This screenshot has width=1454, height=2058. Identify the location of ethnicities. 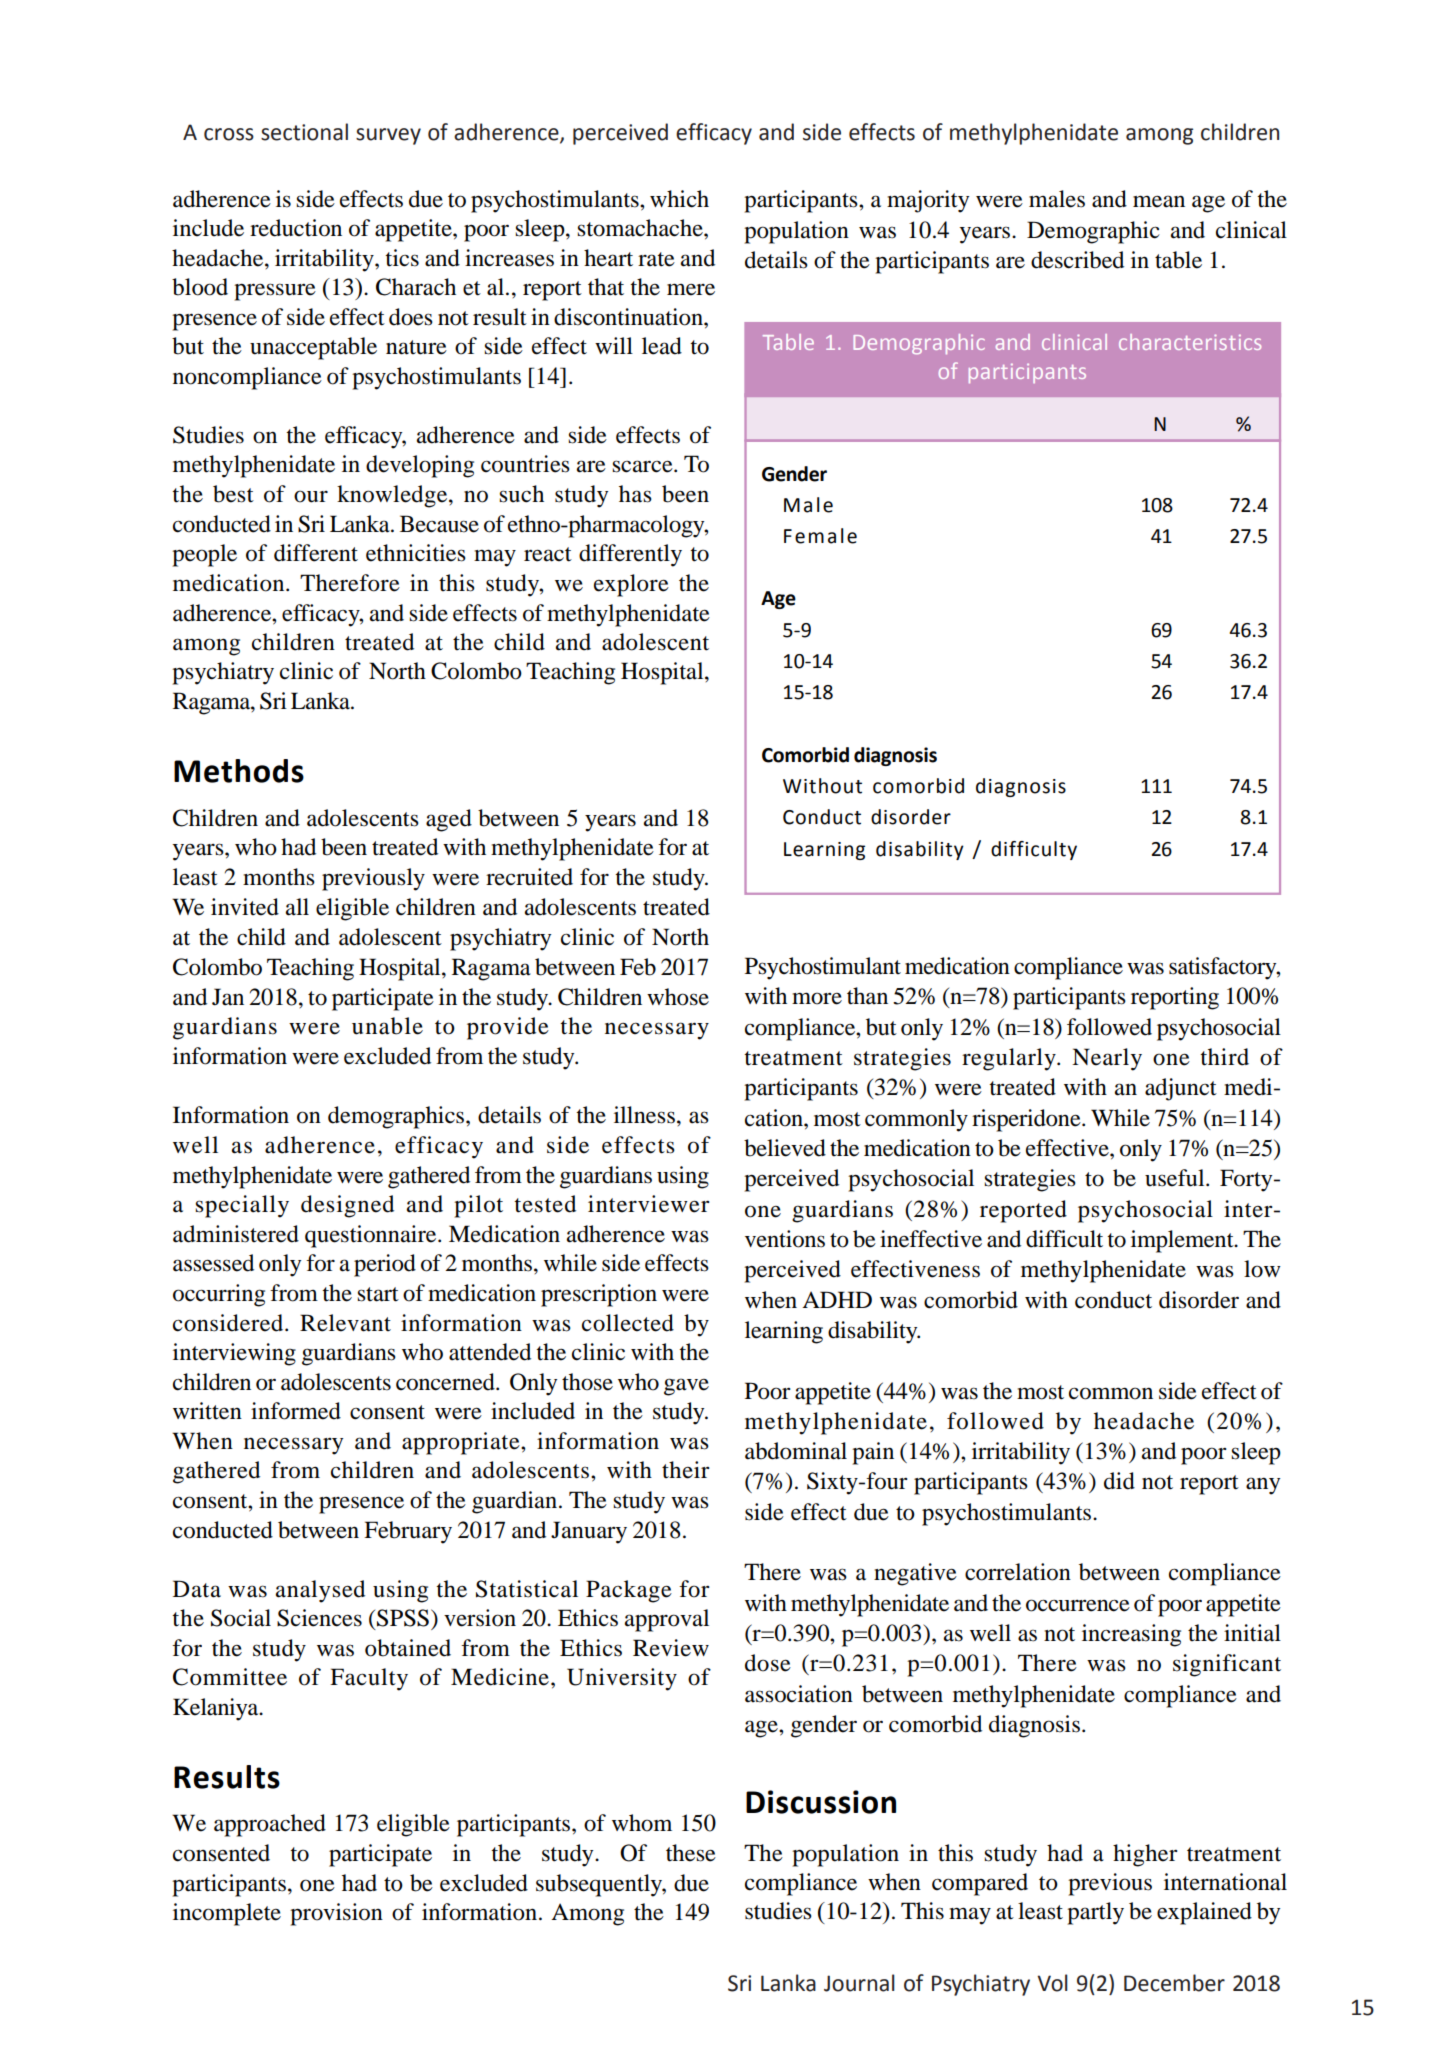
(416, 553).
